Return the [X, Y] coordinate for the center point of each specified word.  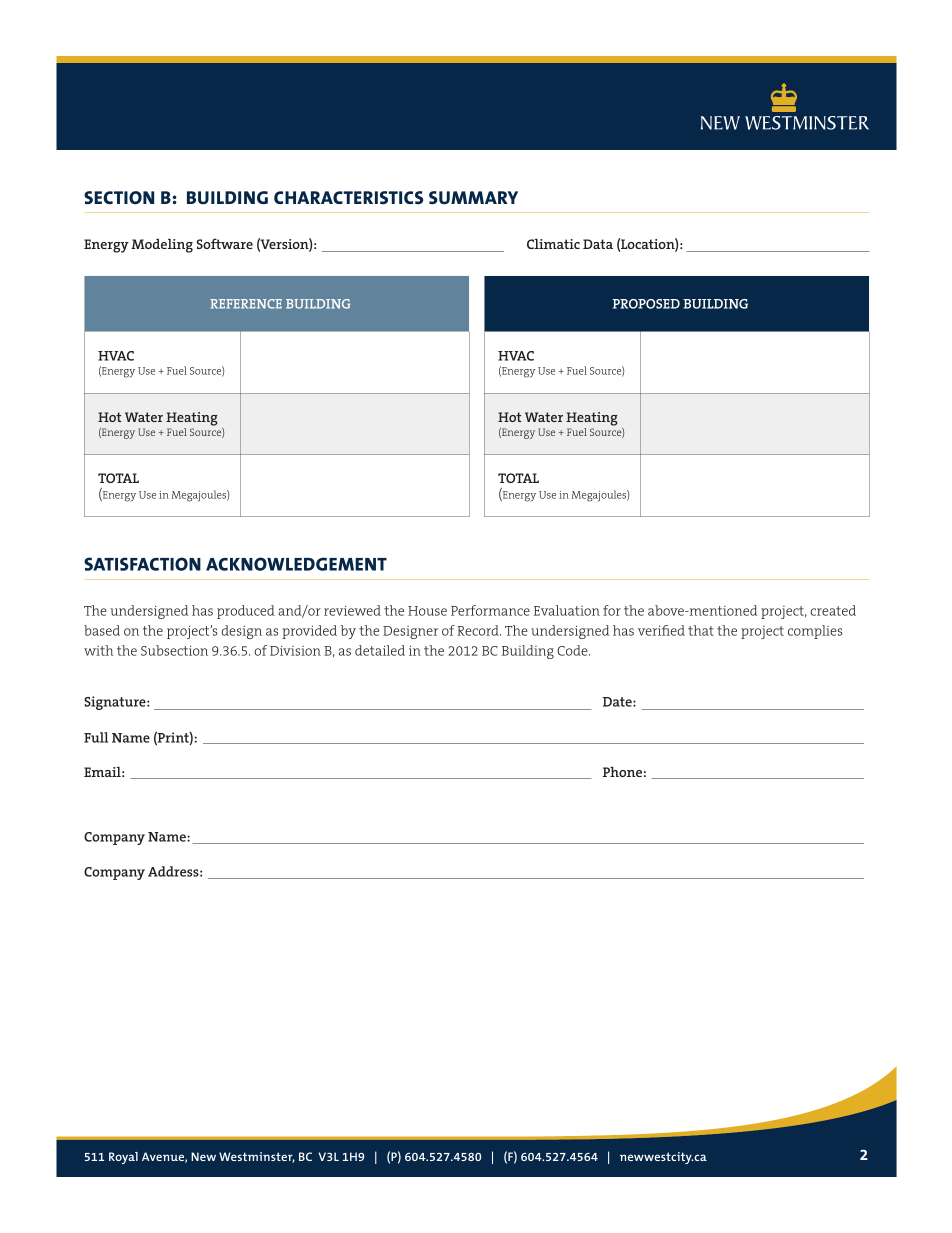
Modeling [162, 245]
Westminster [257, 1157]
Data [598, 244]
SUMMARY [473, 198]
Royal [123, 1158]
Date [618, 702]
